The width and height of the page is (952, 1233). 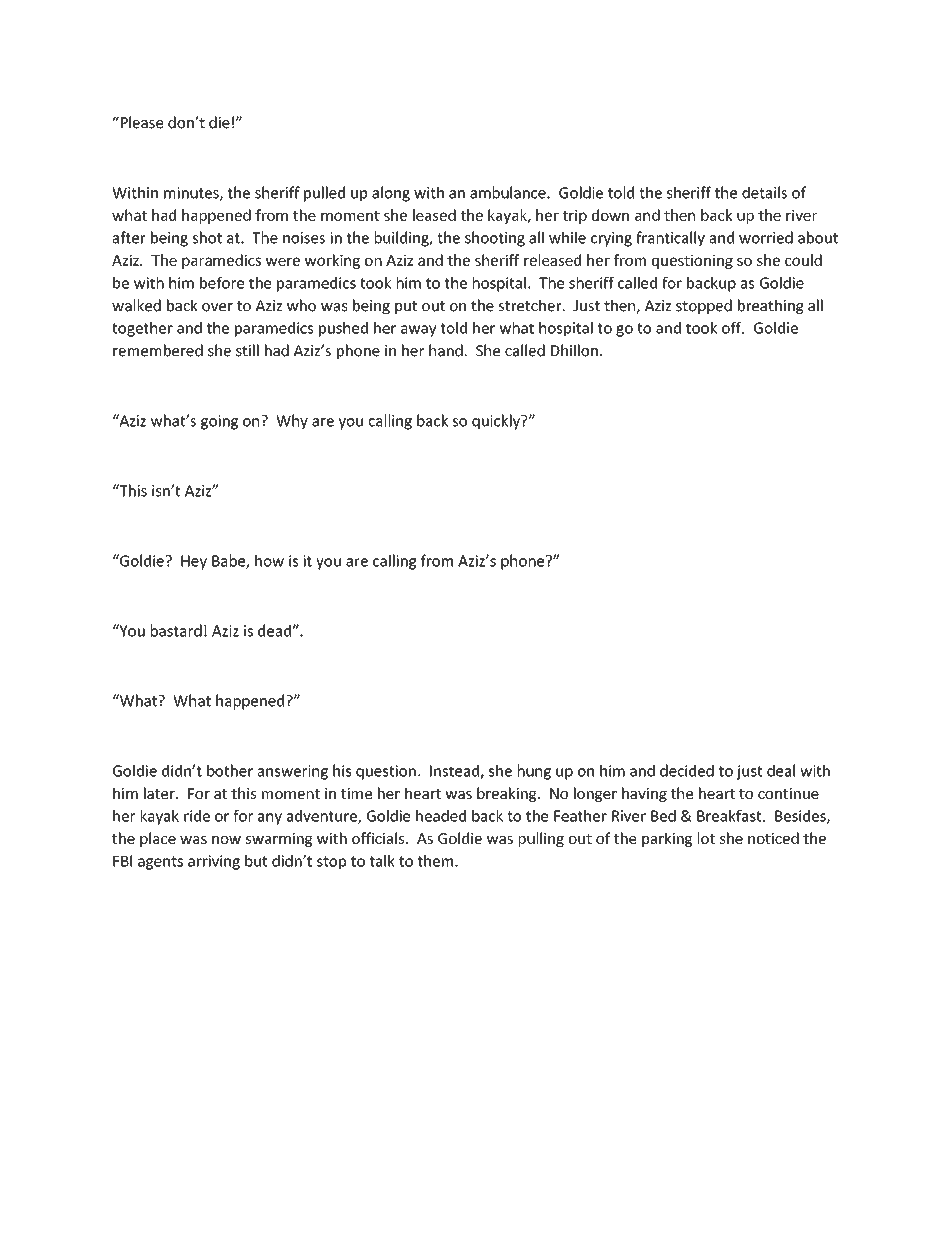 What do you see at coordinates (509, 192) in the page?
I see `ambulance` at bounding box center [509, 192].
